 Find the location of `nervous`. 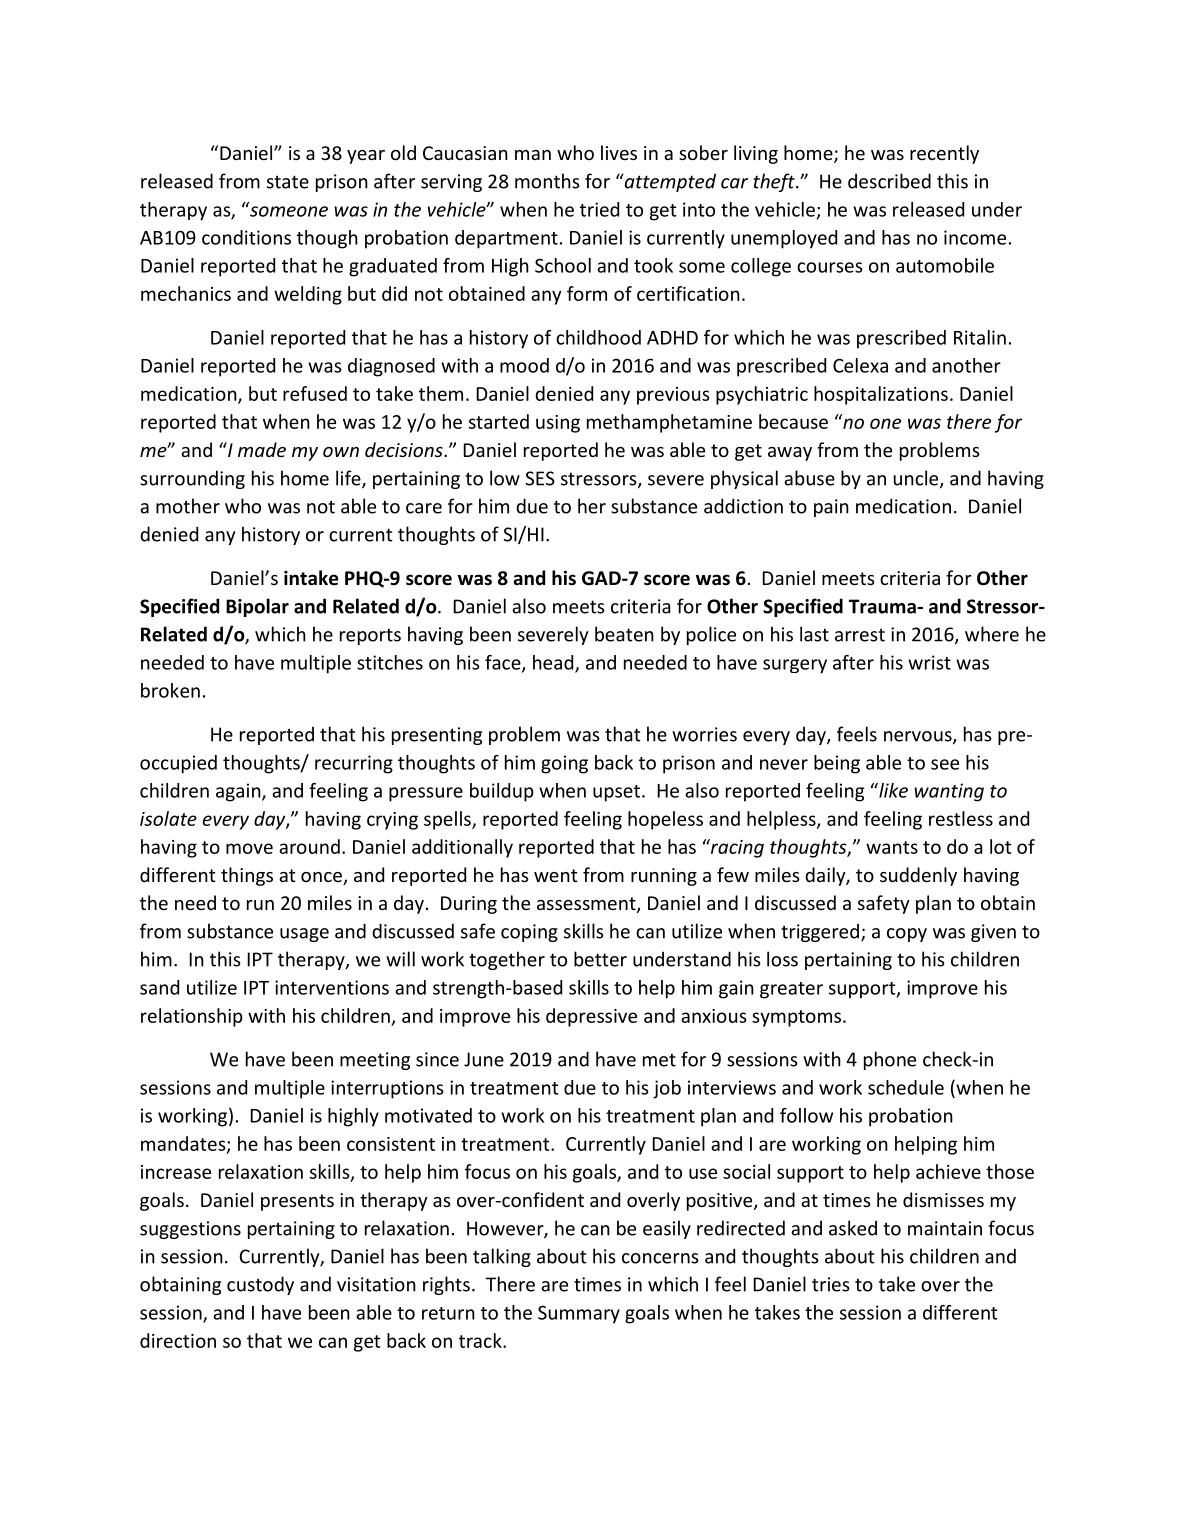

nervous is located at coordinates (919, 737).
